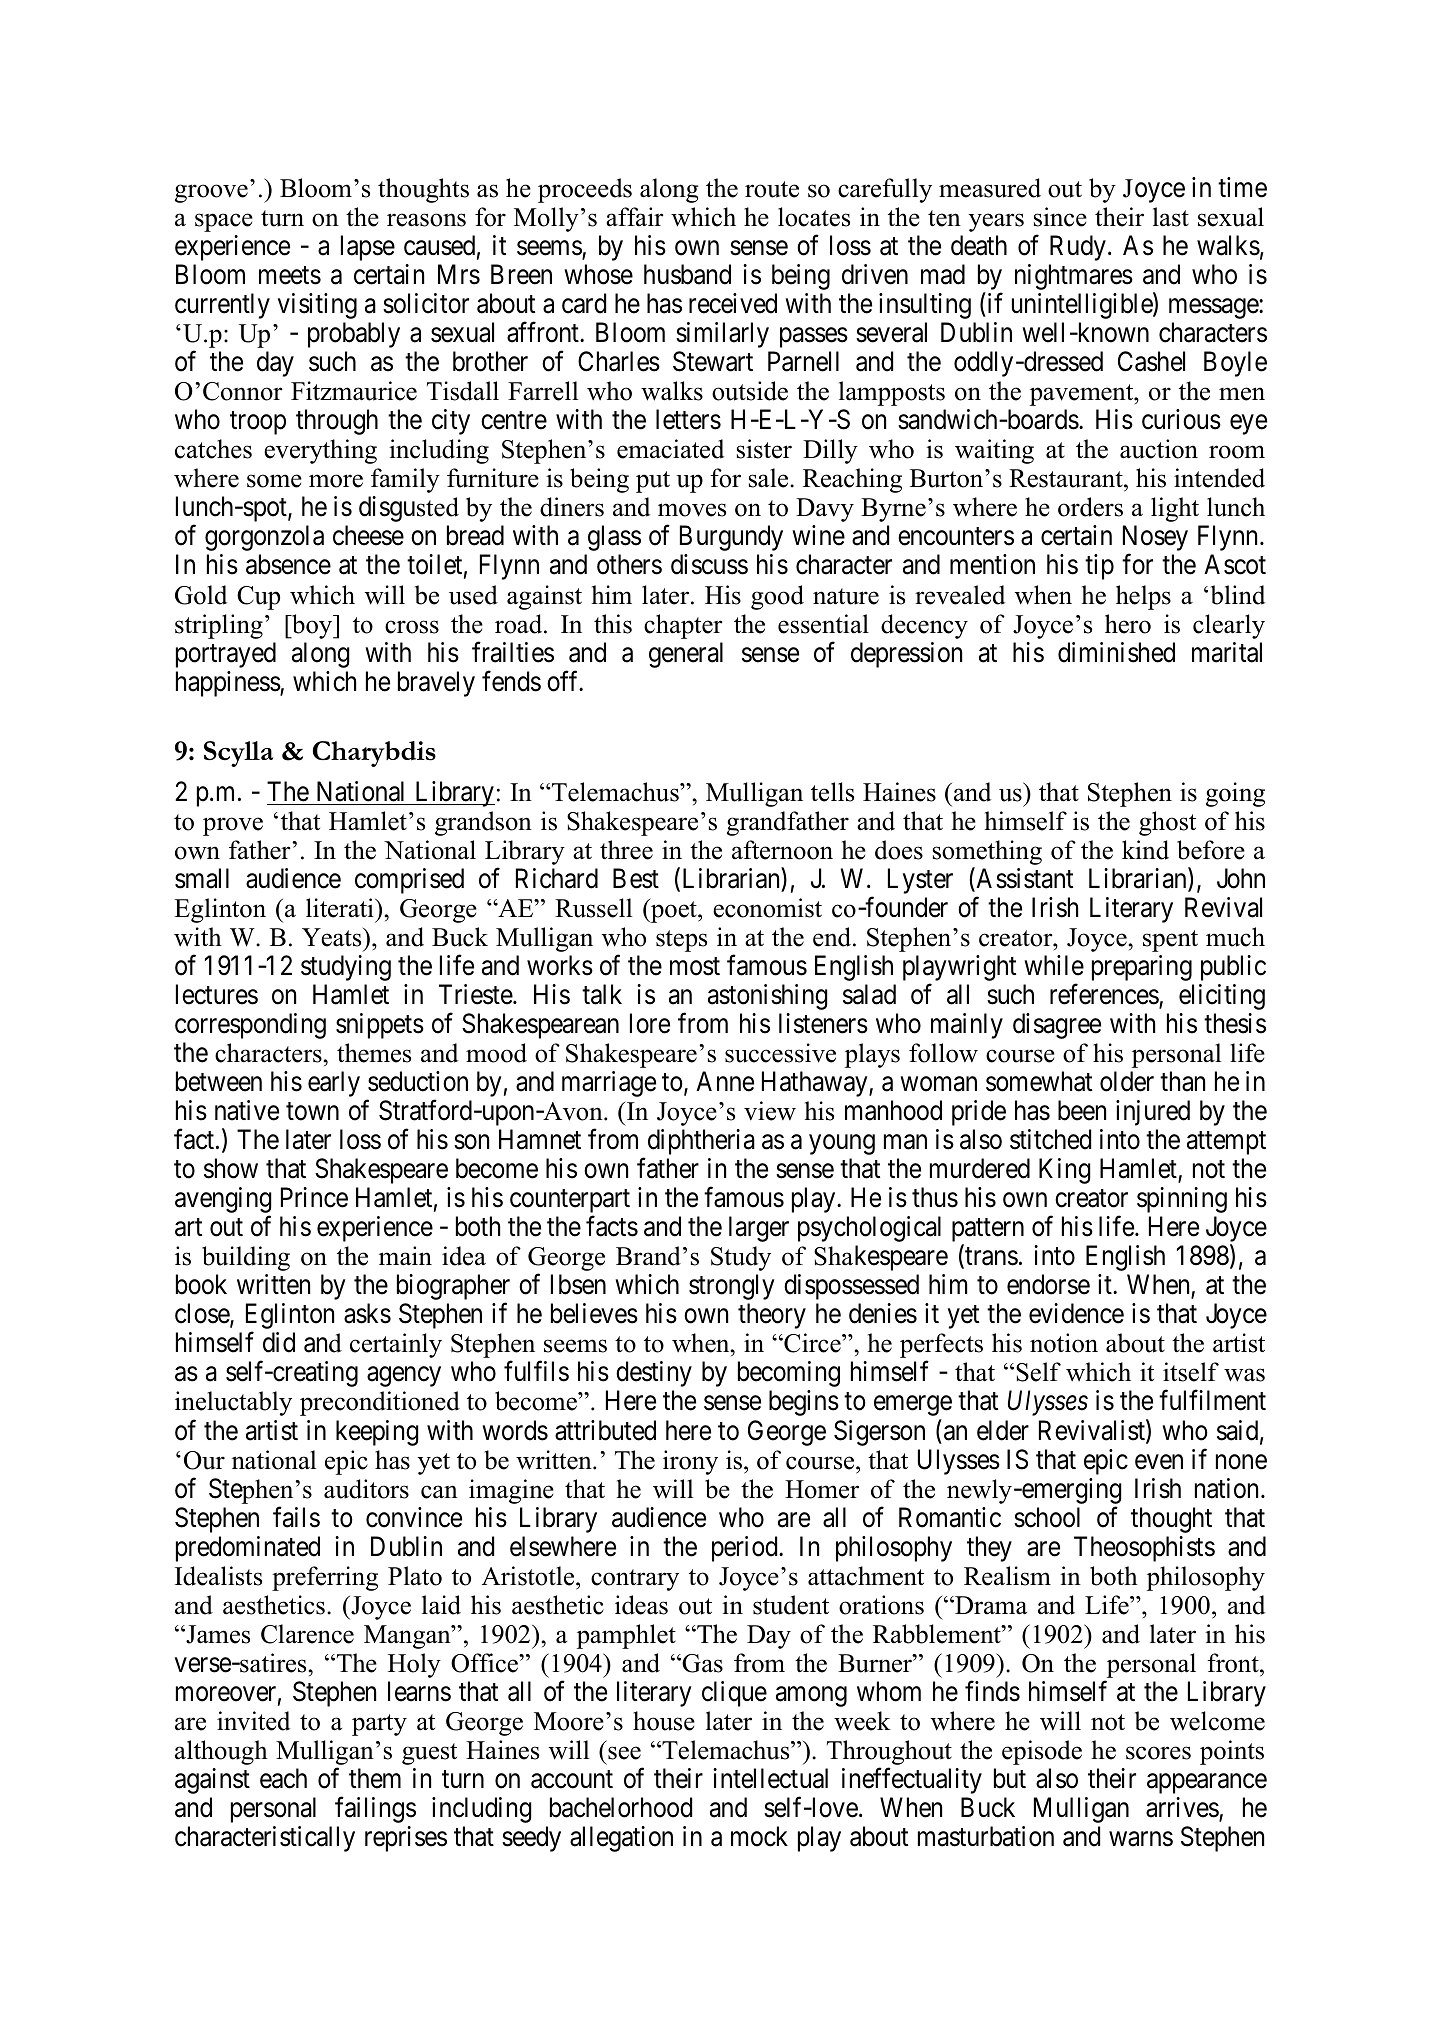 The width and height of the screenshot is (1440, 2037). Describe the element at coordinates (375, 1810) in the screenshot. I see `failings` at that location.
